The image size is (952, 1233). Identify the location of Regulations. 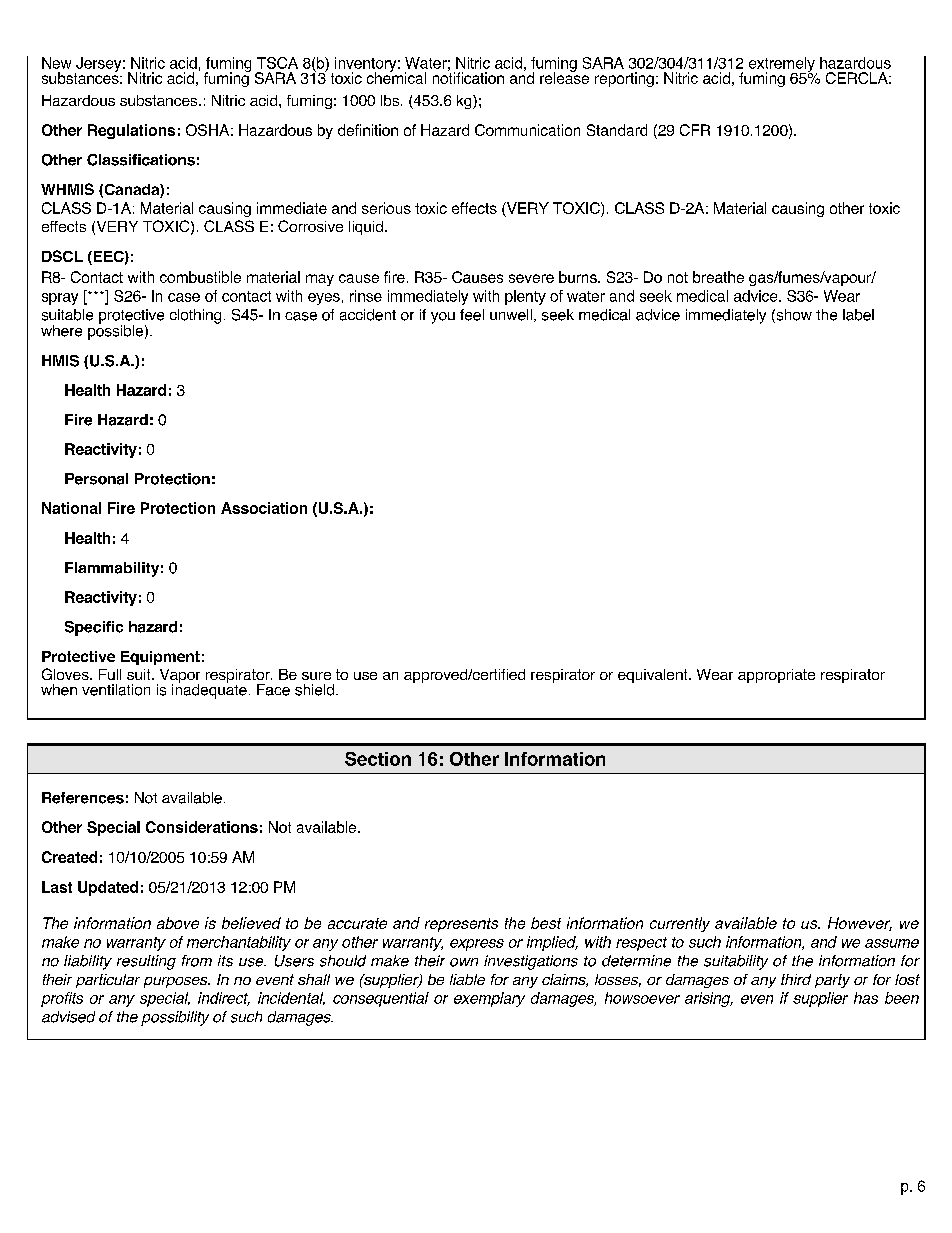
(131, 131).
